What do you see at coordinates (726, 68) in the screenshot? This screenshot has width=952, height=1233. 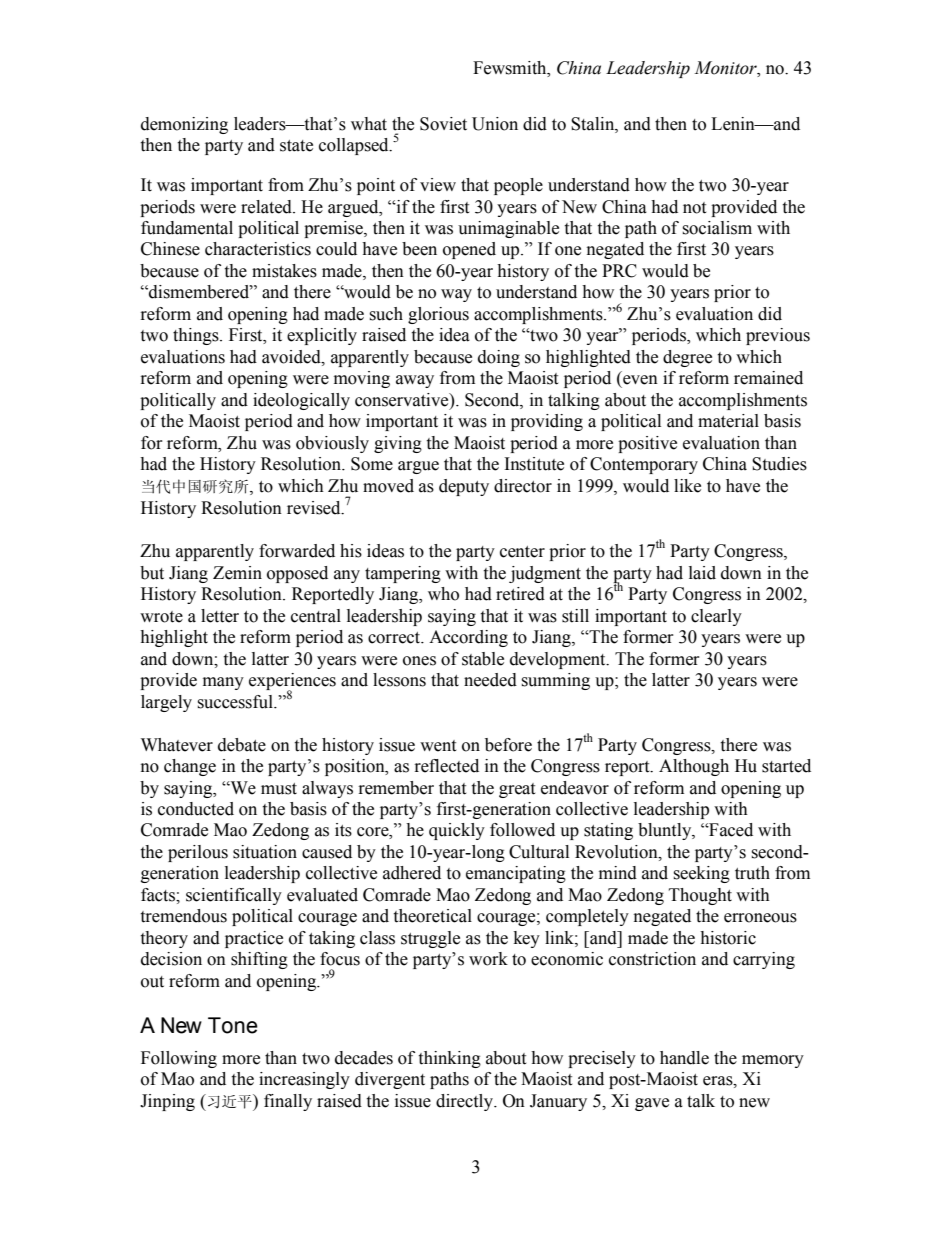 I see `Monitor` at bounding box center [726, 68].
